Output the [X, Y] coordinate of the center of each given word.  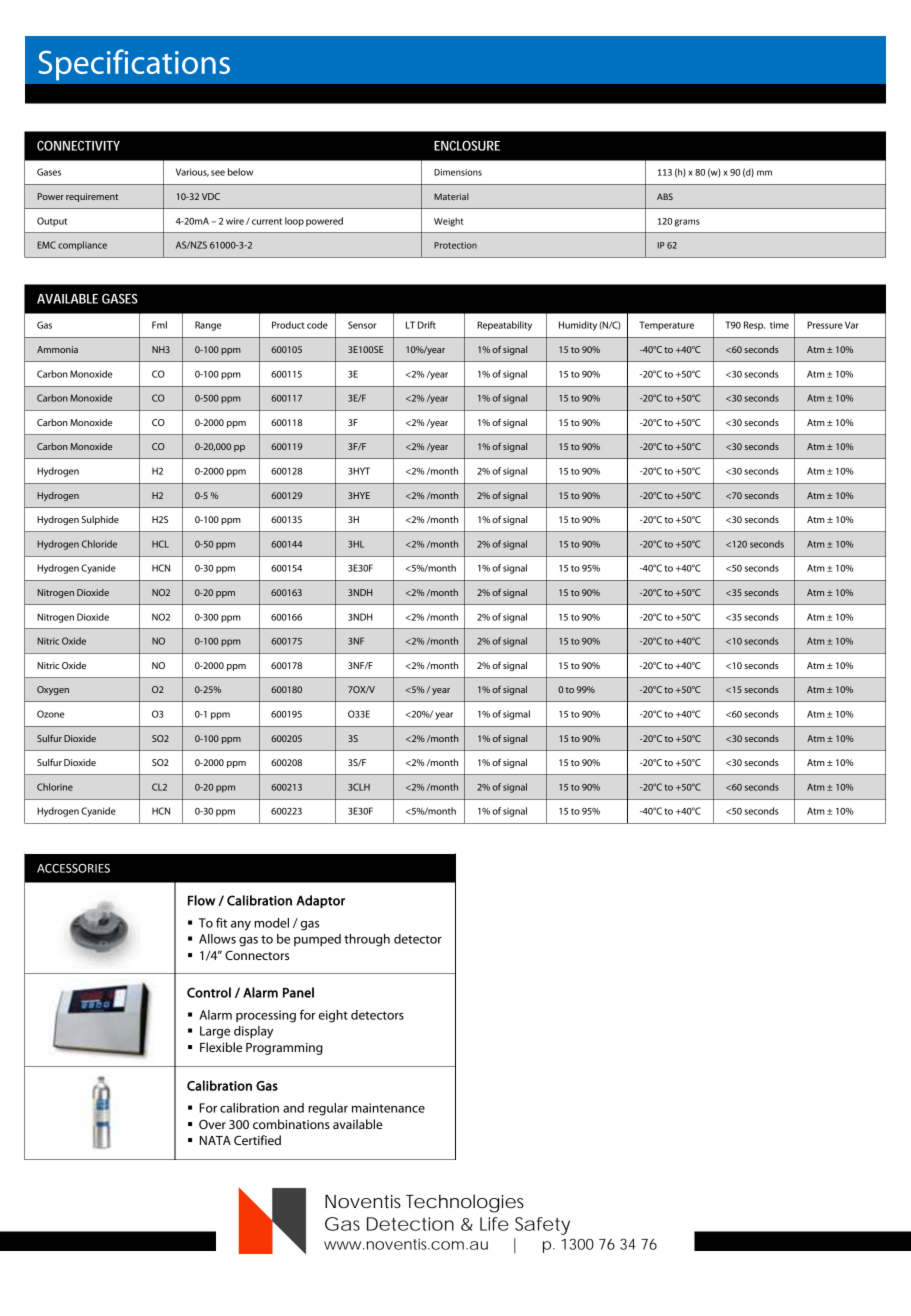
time [779, 325]
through [367, 940]
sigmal [516, 715]
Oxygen [53, 690]
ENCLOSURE [467, 146]
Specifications [134, 65]
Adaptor [320, 901]
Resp [754, 326]
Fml [159, 325]
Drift [427, 325]
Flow [201, 900]
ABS [665, 196]
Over [212, 1124]
